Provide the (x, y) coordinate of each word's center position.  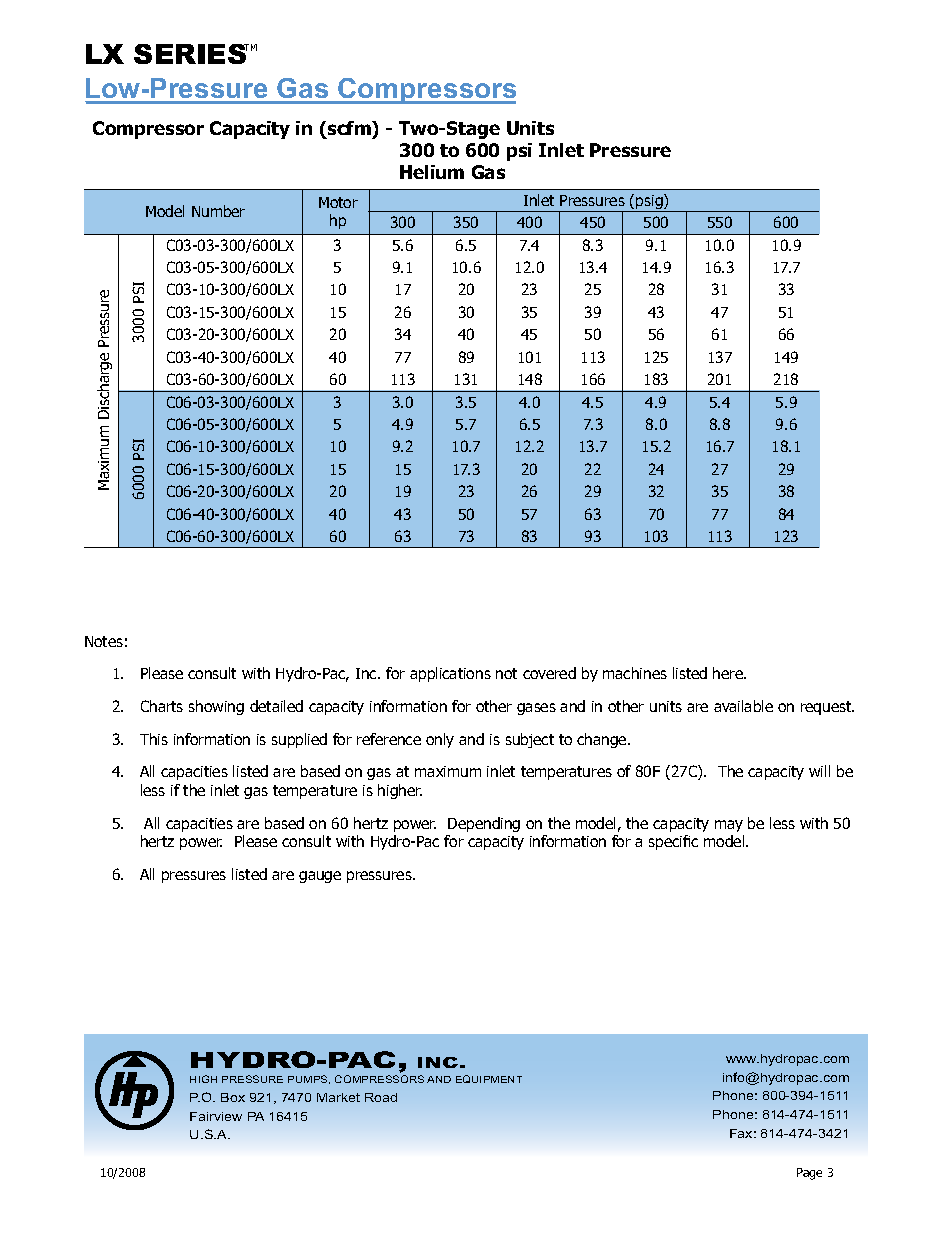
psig (649, 203)
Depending (484, 824)
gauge (320, 877)
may (729, 826)
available (743, 706)
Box (233, 1097)
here (729, 673)
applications (450, 674)
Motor (338, 202)
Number (218, 211)
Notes (104, 641)
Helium (432, 172)
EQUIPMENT (489, 1079)
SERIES (191, 54)
